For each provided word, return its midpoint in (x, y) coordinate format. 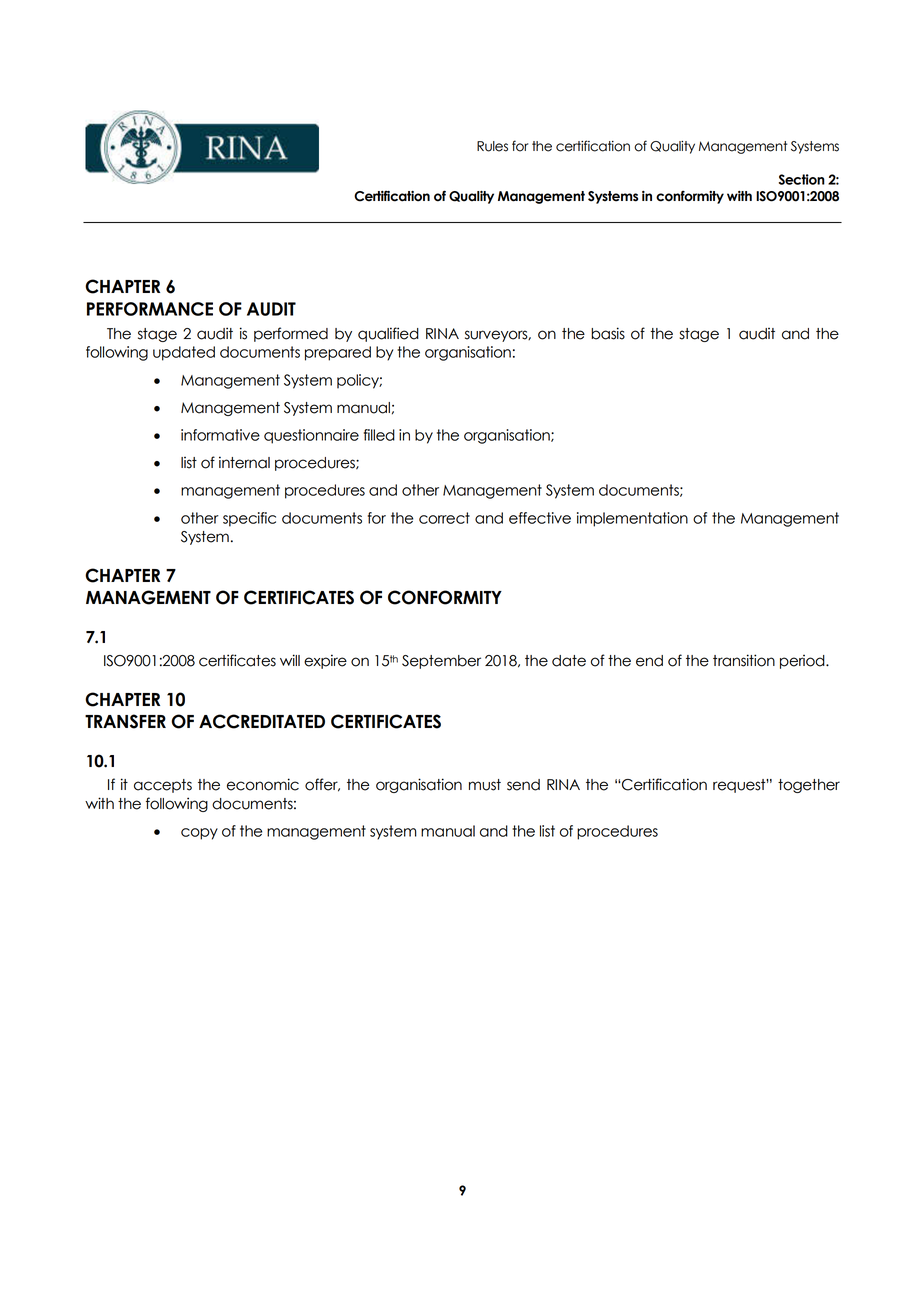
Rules (492, 146)
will (290, 660)
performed (291, 334)
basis (608, 333)
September (441, 662)
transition (744, 660)
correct (444, 518)
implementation (632, 519)
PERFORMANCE (150, 309)
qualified (388, 334)
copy (199, 834)
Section (802, 179)
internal (244, 462)
